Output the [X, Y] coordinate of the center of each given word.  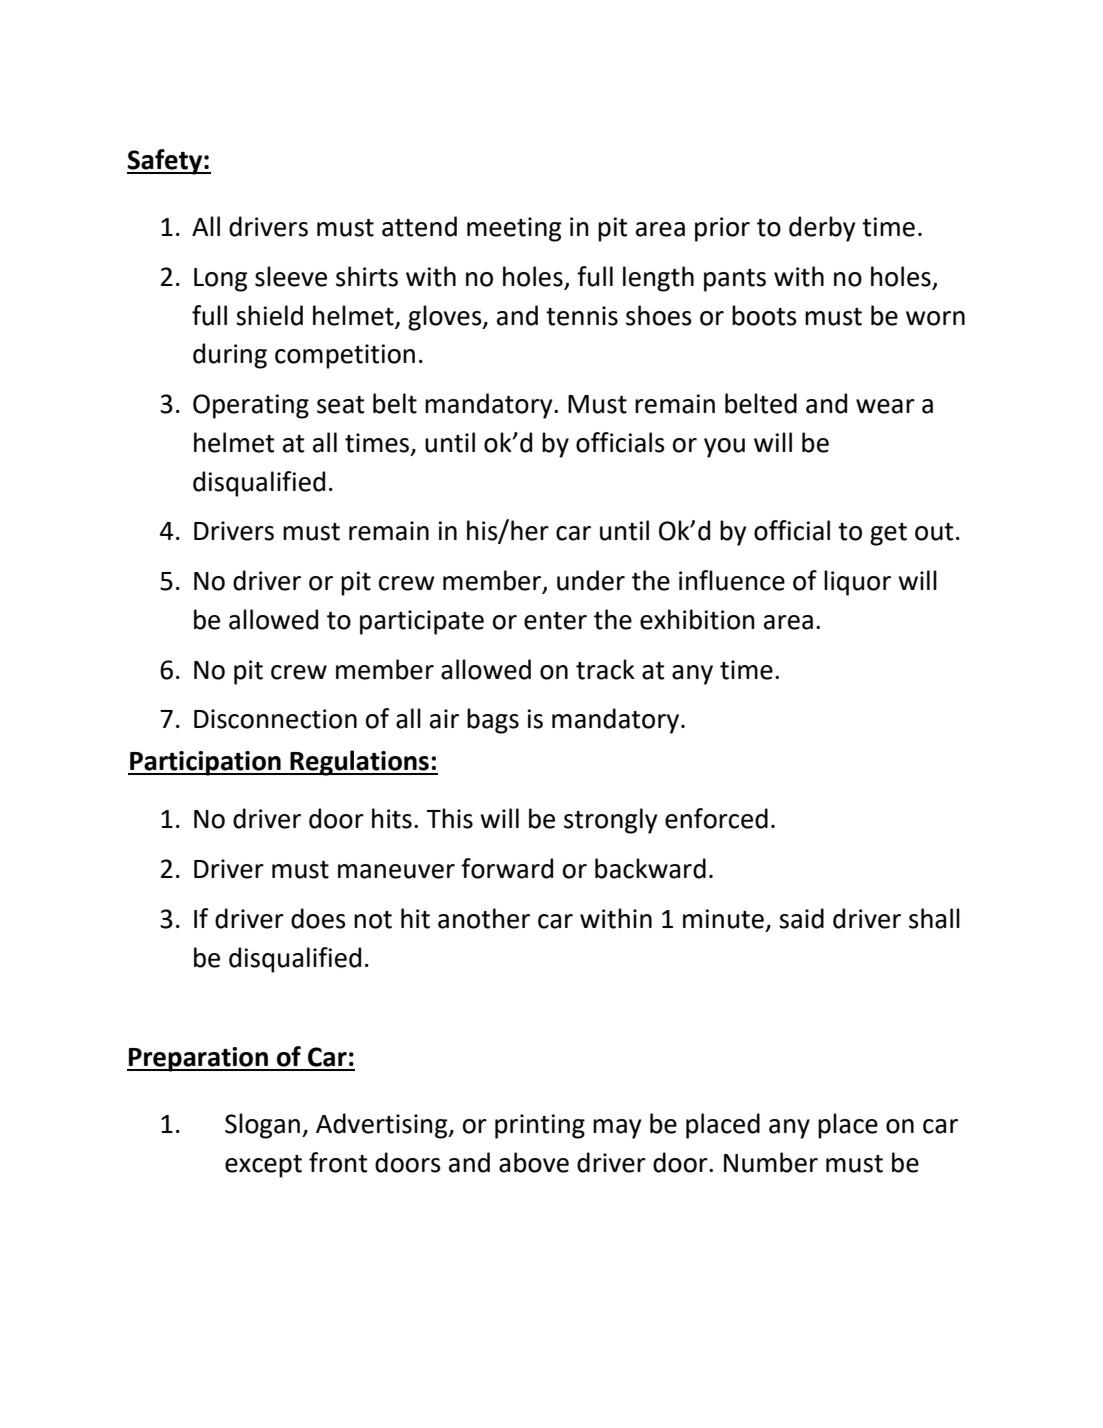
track [605, 669]
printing [540, 1126]
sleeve [291, 276]
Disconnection [275, 719]
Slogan [262, 1126]
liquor [857, 583]
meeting [514, 229]
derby [822, 229]
